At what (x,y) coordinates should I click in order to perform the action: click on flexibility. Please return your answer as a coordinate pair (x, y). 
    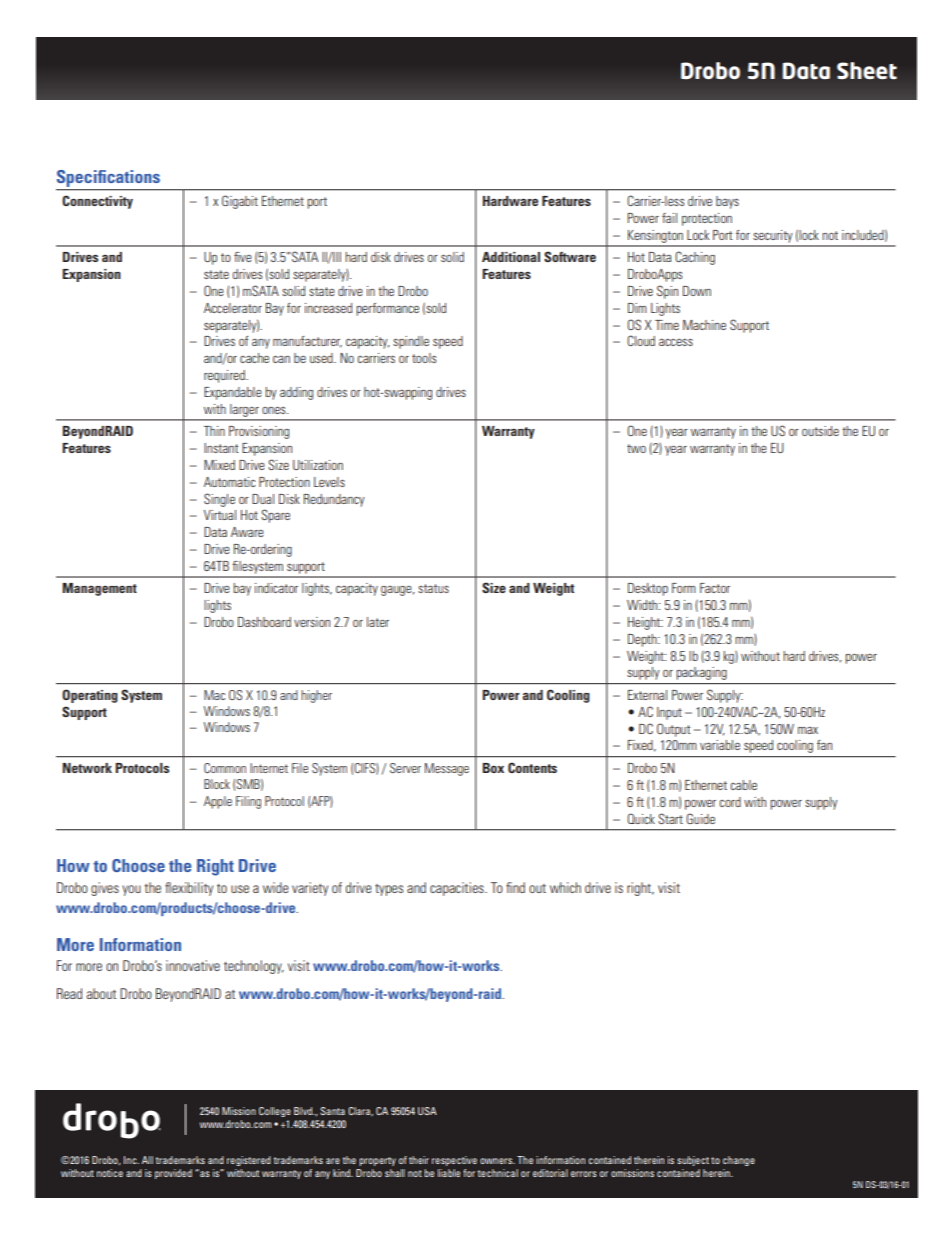
    Looking at the image, I should click on (189, 889).
